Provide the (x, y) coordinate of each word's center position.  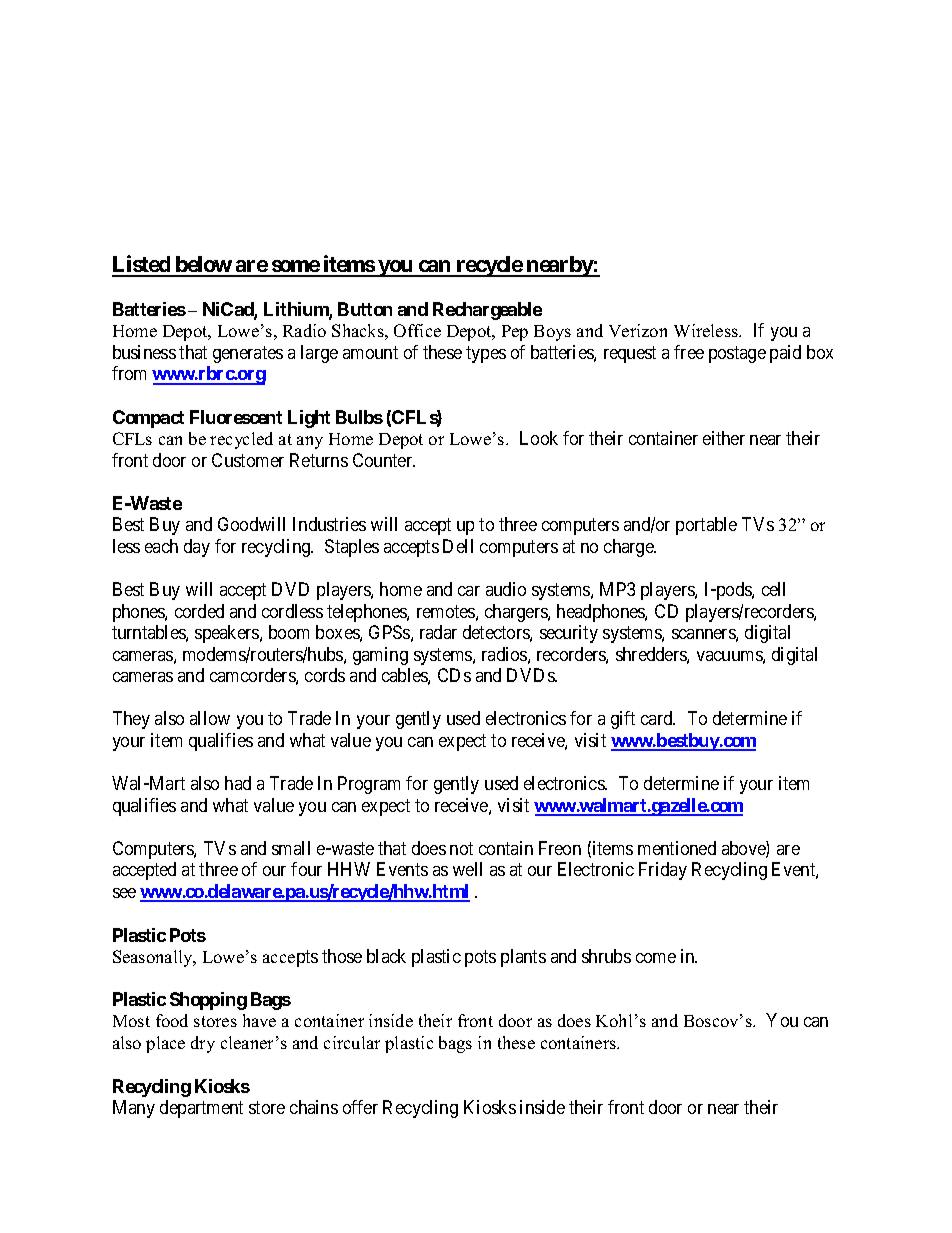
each (161, 546)
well (467, 869)
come (656, 958)
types (486, 354)
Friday (663, 871)
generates (248, 354)
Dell (458, 546)
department (201, 1109)
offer (360, 1107)
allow (210, 718)
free (689, 352)
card (658, 718)
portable (706, 526)
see (124, 893)
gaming (380, 656)
